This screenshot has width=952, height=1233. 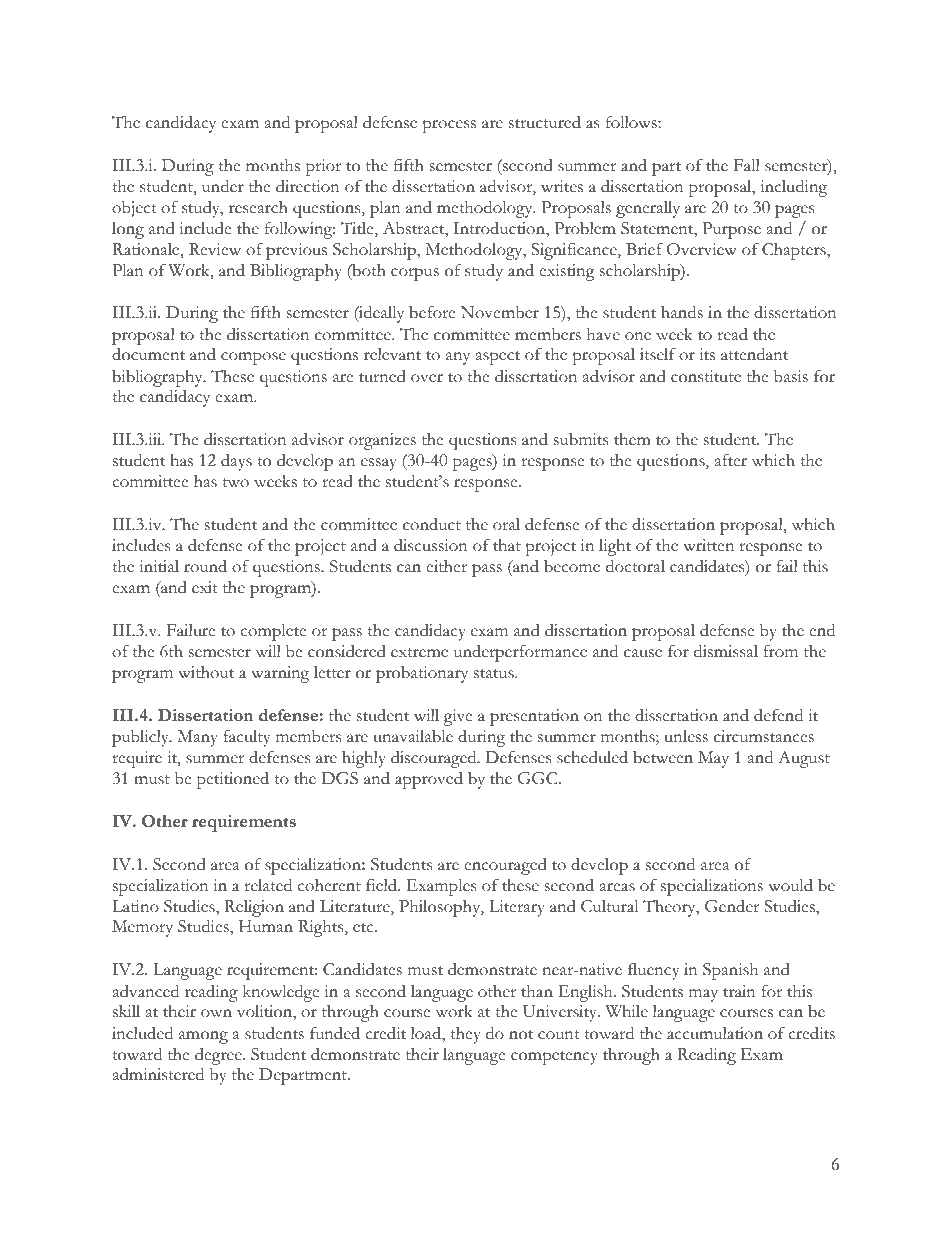 I want to click on process, so click(x=449, y=126).
